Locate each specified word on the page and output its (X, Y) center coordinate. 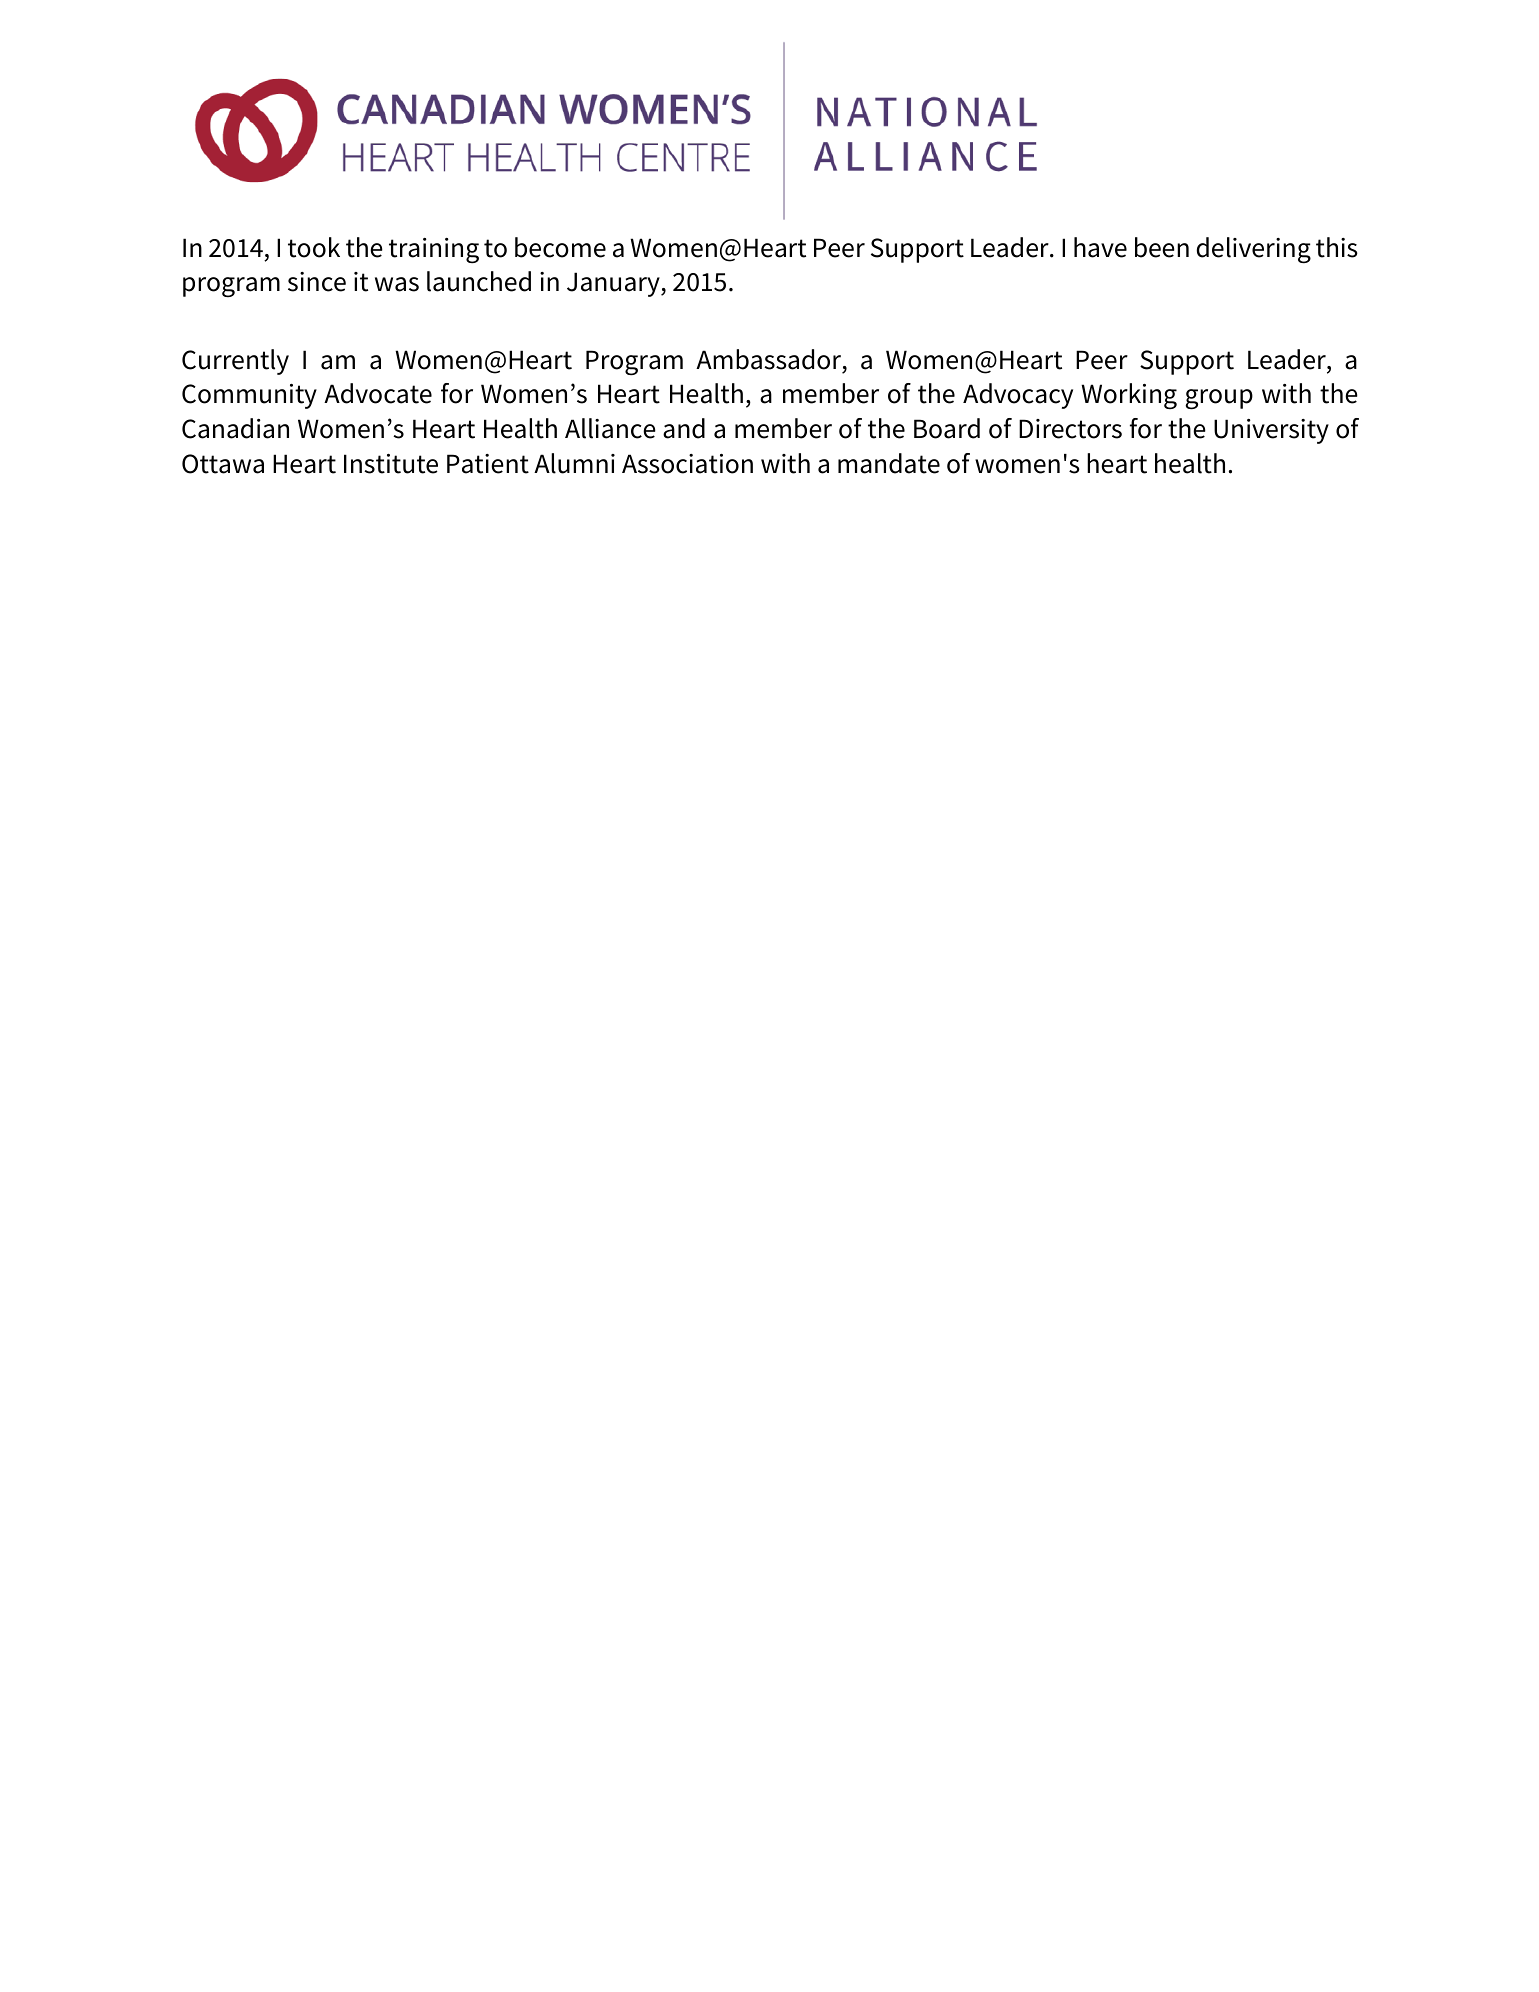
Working (1129, 396)
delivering (1254, 250)
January (614, 284)
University (1271, 431)
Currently (235, 362)
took (314, 247)
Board (947, 428)
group (1219, 399)
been (1162, 247)
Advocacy (1018, 396)
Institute (391, 464)
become (560, 247)
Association (687, 464)
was (397, 284)
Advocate (378, 393)
